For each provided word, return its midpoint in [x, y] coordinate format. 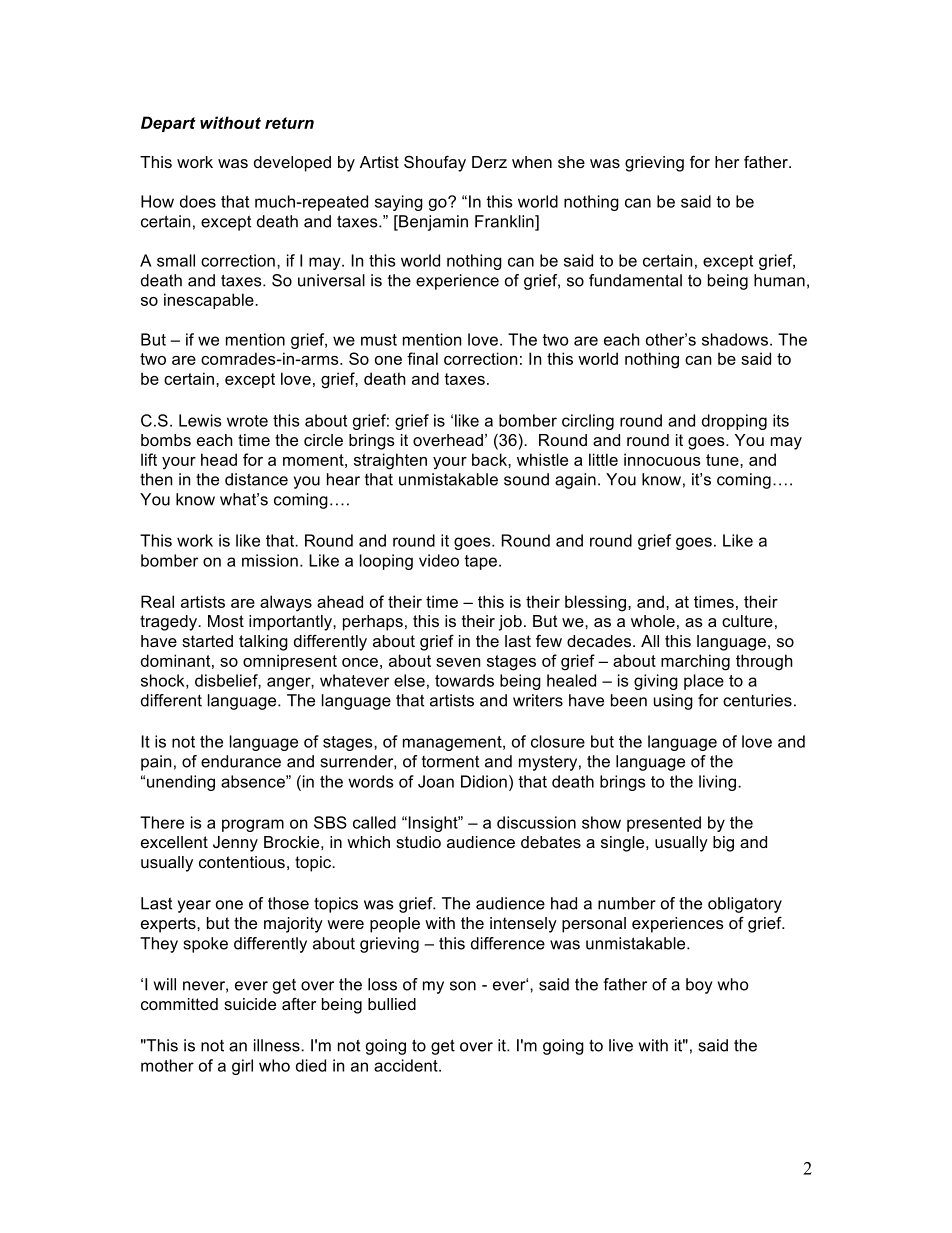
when [532, 162]
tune [723, 460]
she [571, 162]
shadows [735, 339]
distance [256, 479]
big [723, 844]
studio [418, 842]
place [704, 682]
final [422, 358]
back [490, 459]
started [207, 641]
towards [464, 680]
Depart [168, 124]
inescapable [210, 301]
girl [242, 1067]
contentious [242, 862]
